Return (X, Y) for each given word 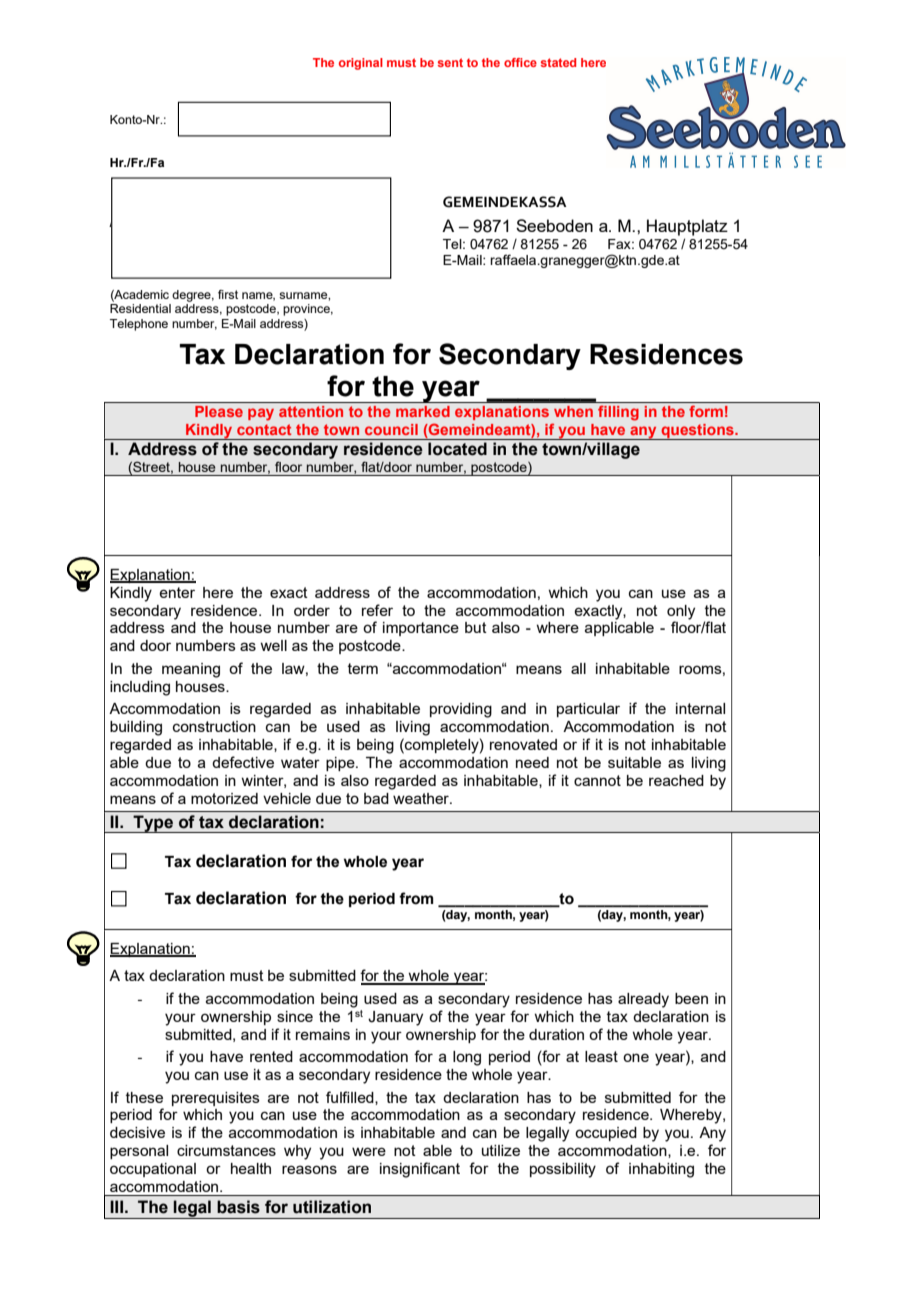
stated (558, 62)
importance (421, 629)
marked (423, 411)
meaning (191, 670)
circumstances (226, 1150)
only (681, 612)
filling (618, 413)
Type (153, 824)
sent (450, 62)
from (416, 898)
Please (219, 411)
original (361, 64)
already (643, 1000)
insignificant (420, 1170)
